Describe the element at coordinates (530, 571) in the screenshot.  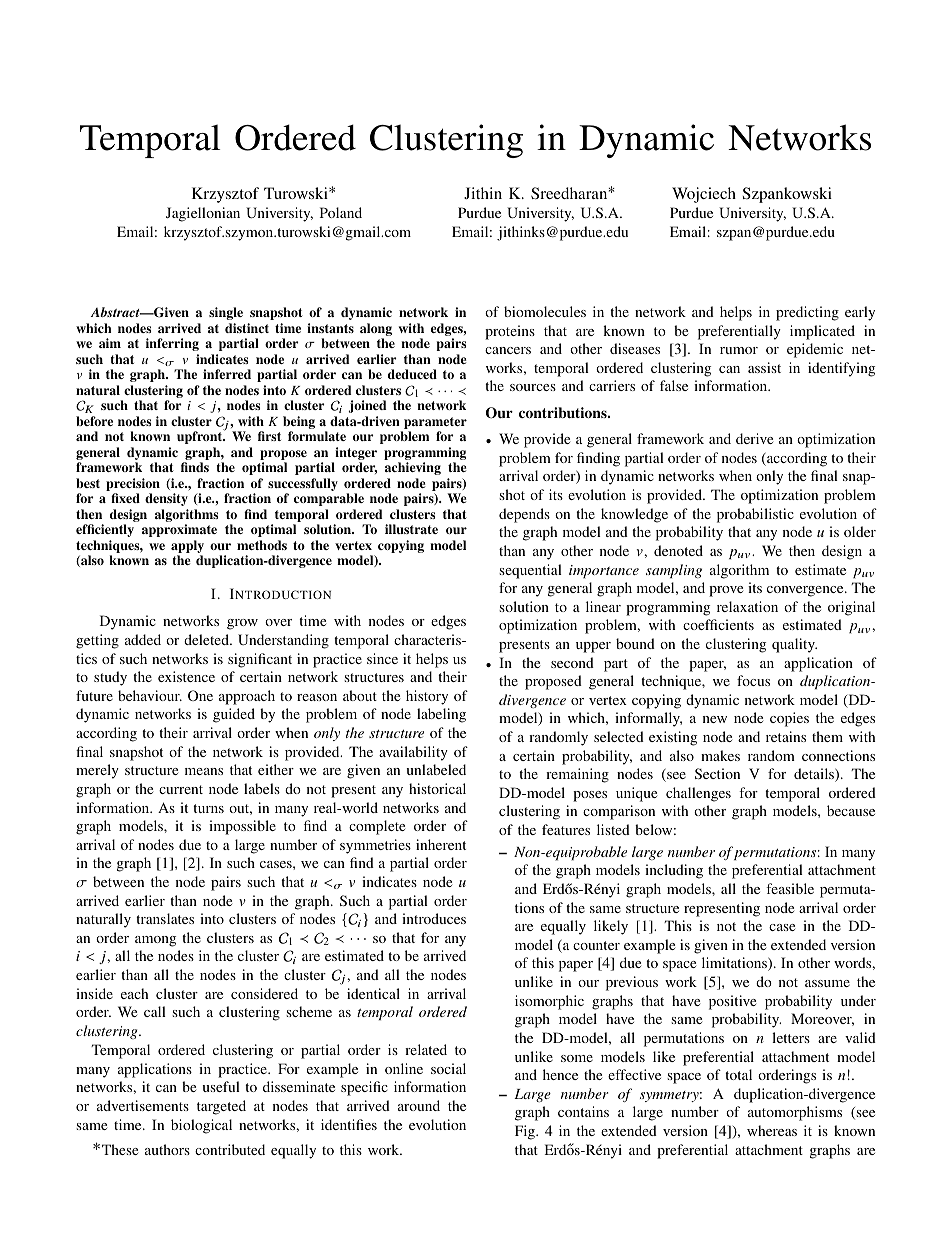
I see `sequential` at that location.
